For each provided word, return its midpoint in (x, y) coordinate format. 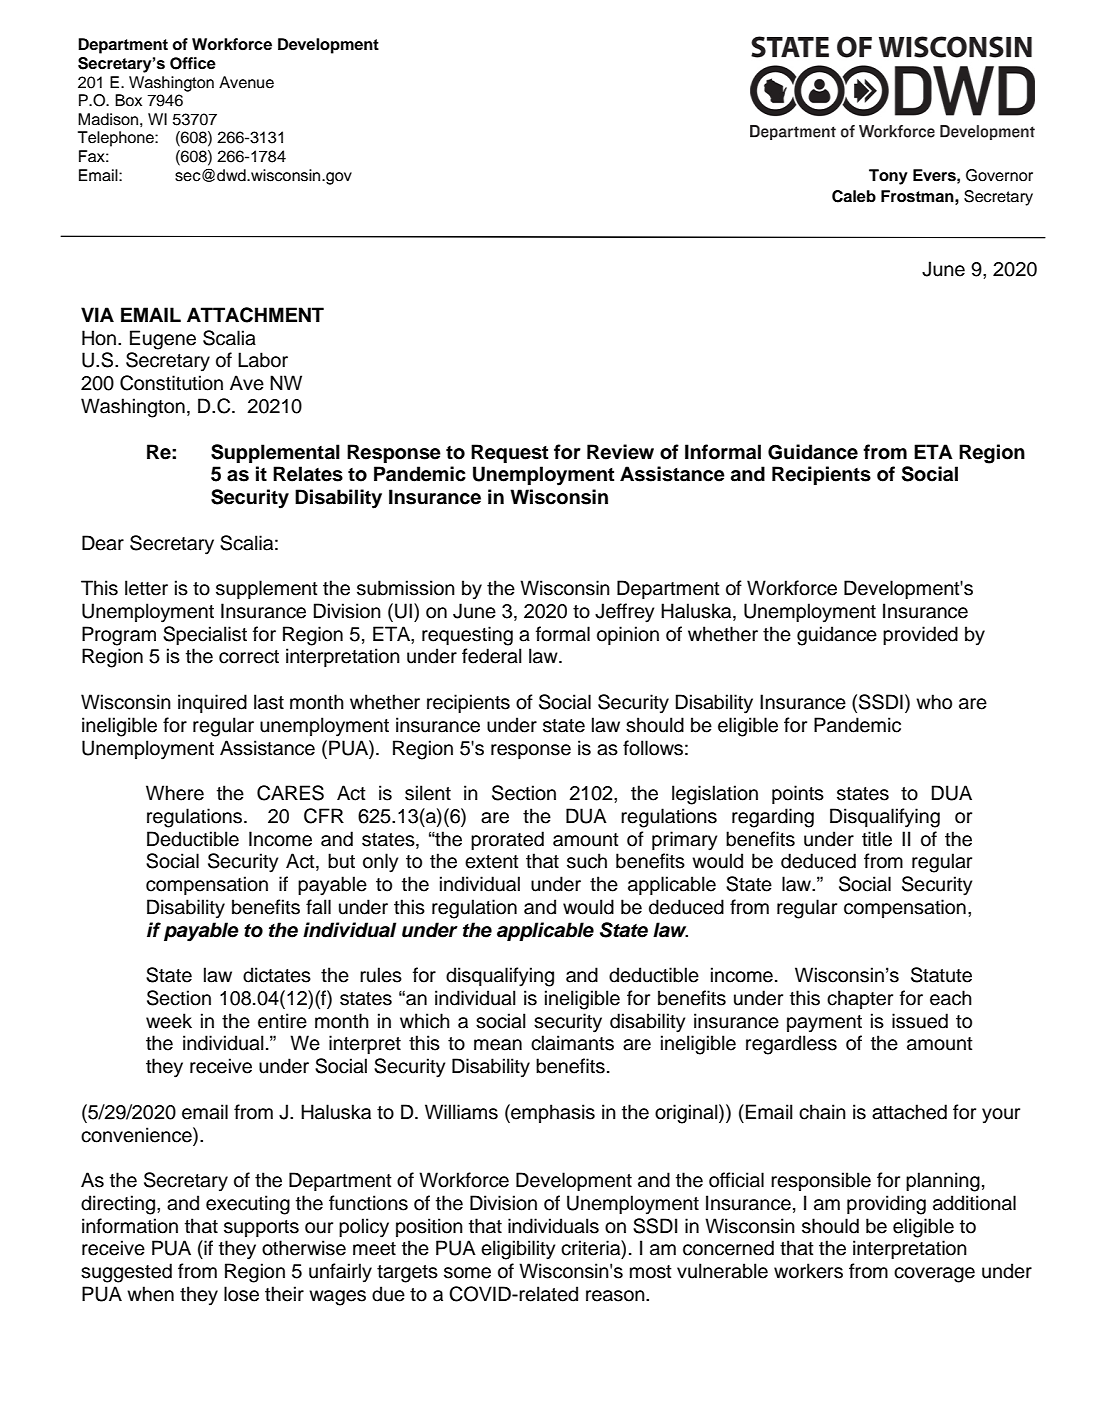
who (934, 702)
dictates (277, 975)
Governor (999, 175)
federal (492, 656)
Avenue (246, 82)
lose (241, 1294)
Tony (888, 177)
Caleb (854, 196)
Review (620, 452)
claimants (572, 1043)
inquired (212, 703)
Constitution (171, 383)
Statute (941, 975)
